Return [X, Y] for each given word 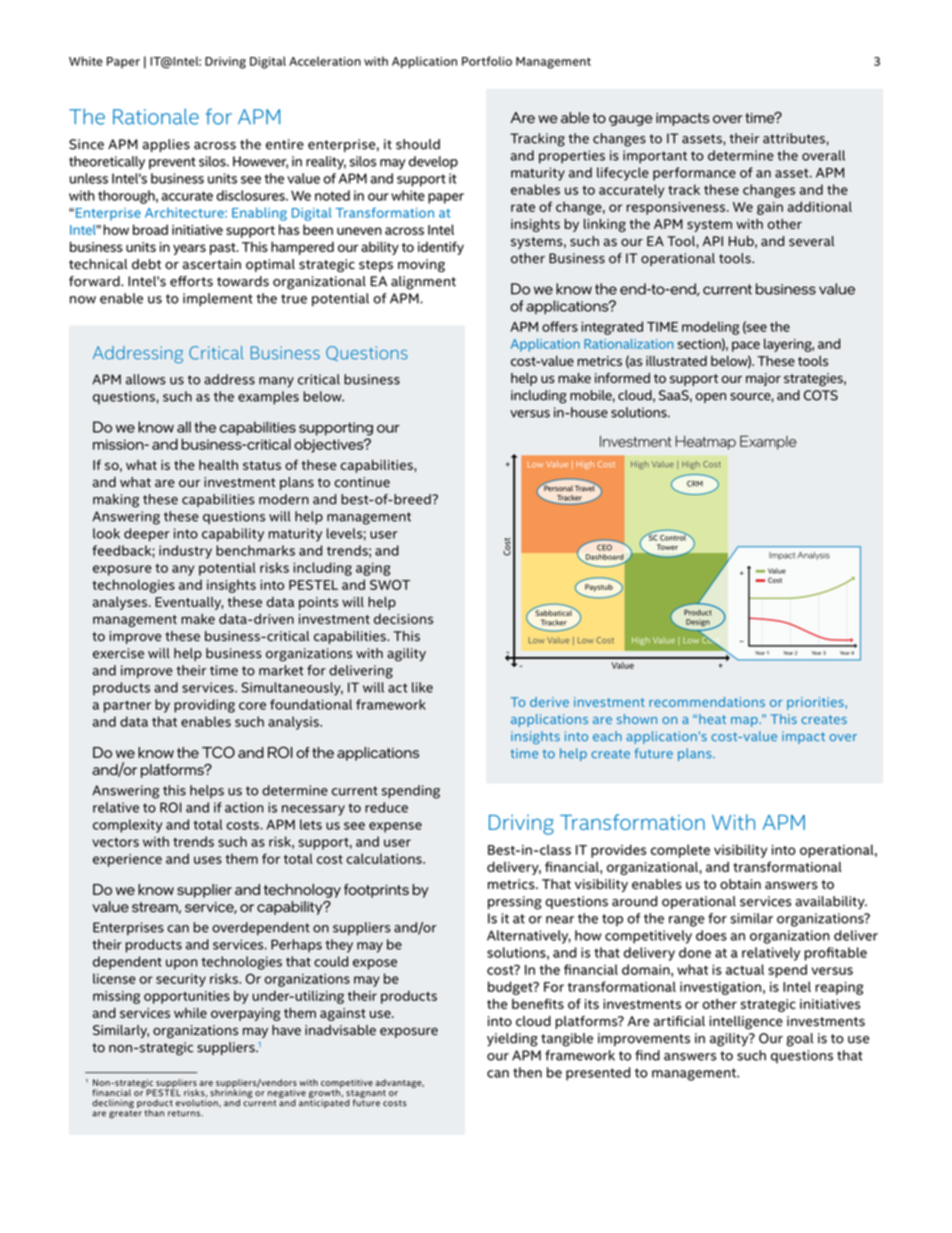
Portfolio [487, 61]
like [422, 687]
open [710, 398]
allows [146, 379]
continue [362, 482]
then [527, 1072]
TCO [218, 752]
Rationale [156, 116]
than [154, 1113]
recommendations [707, 702]
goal [799, 1040]
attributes [795, 138]
